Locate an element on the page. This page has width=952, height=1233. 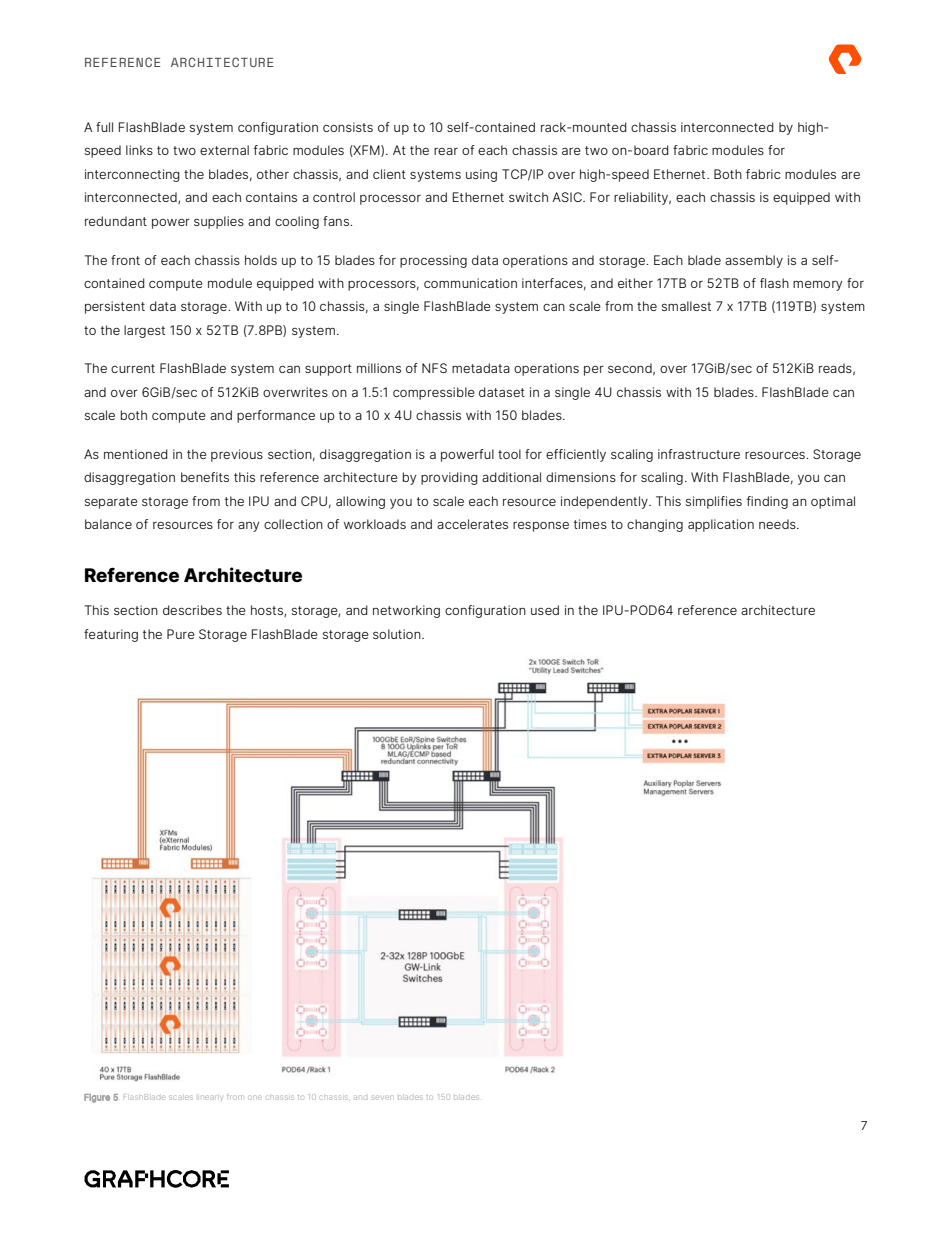
application is located at coordinates (721, 525).
